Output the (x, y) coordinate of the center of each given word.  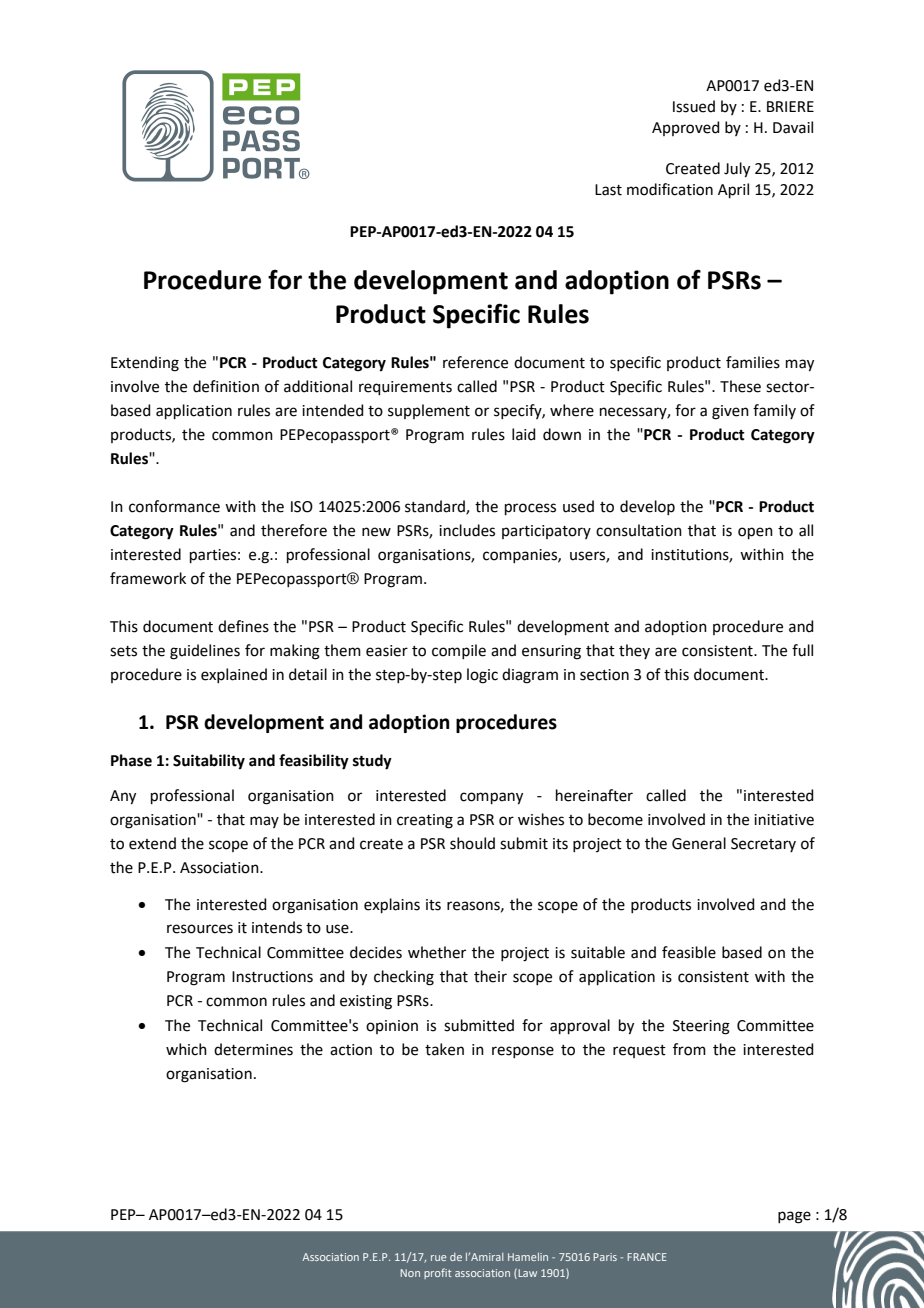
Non (410, 1273)
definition (226, 386)
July (737, 170)
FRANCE (647, 1257)
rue (438, 1258)
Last (608, 190)
